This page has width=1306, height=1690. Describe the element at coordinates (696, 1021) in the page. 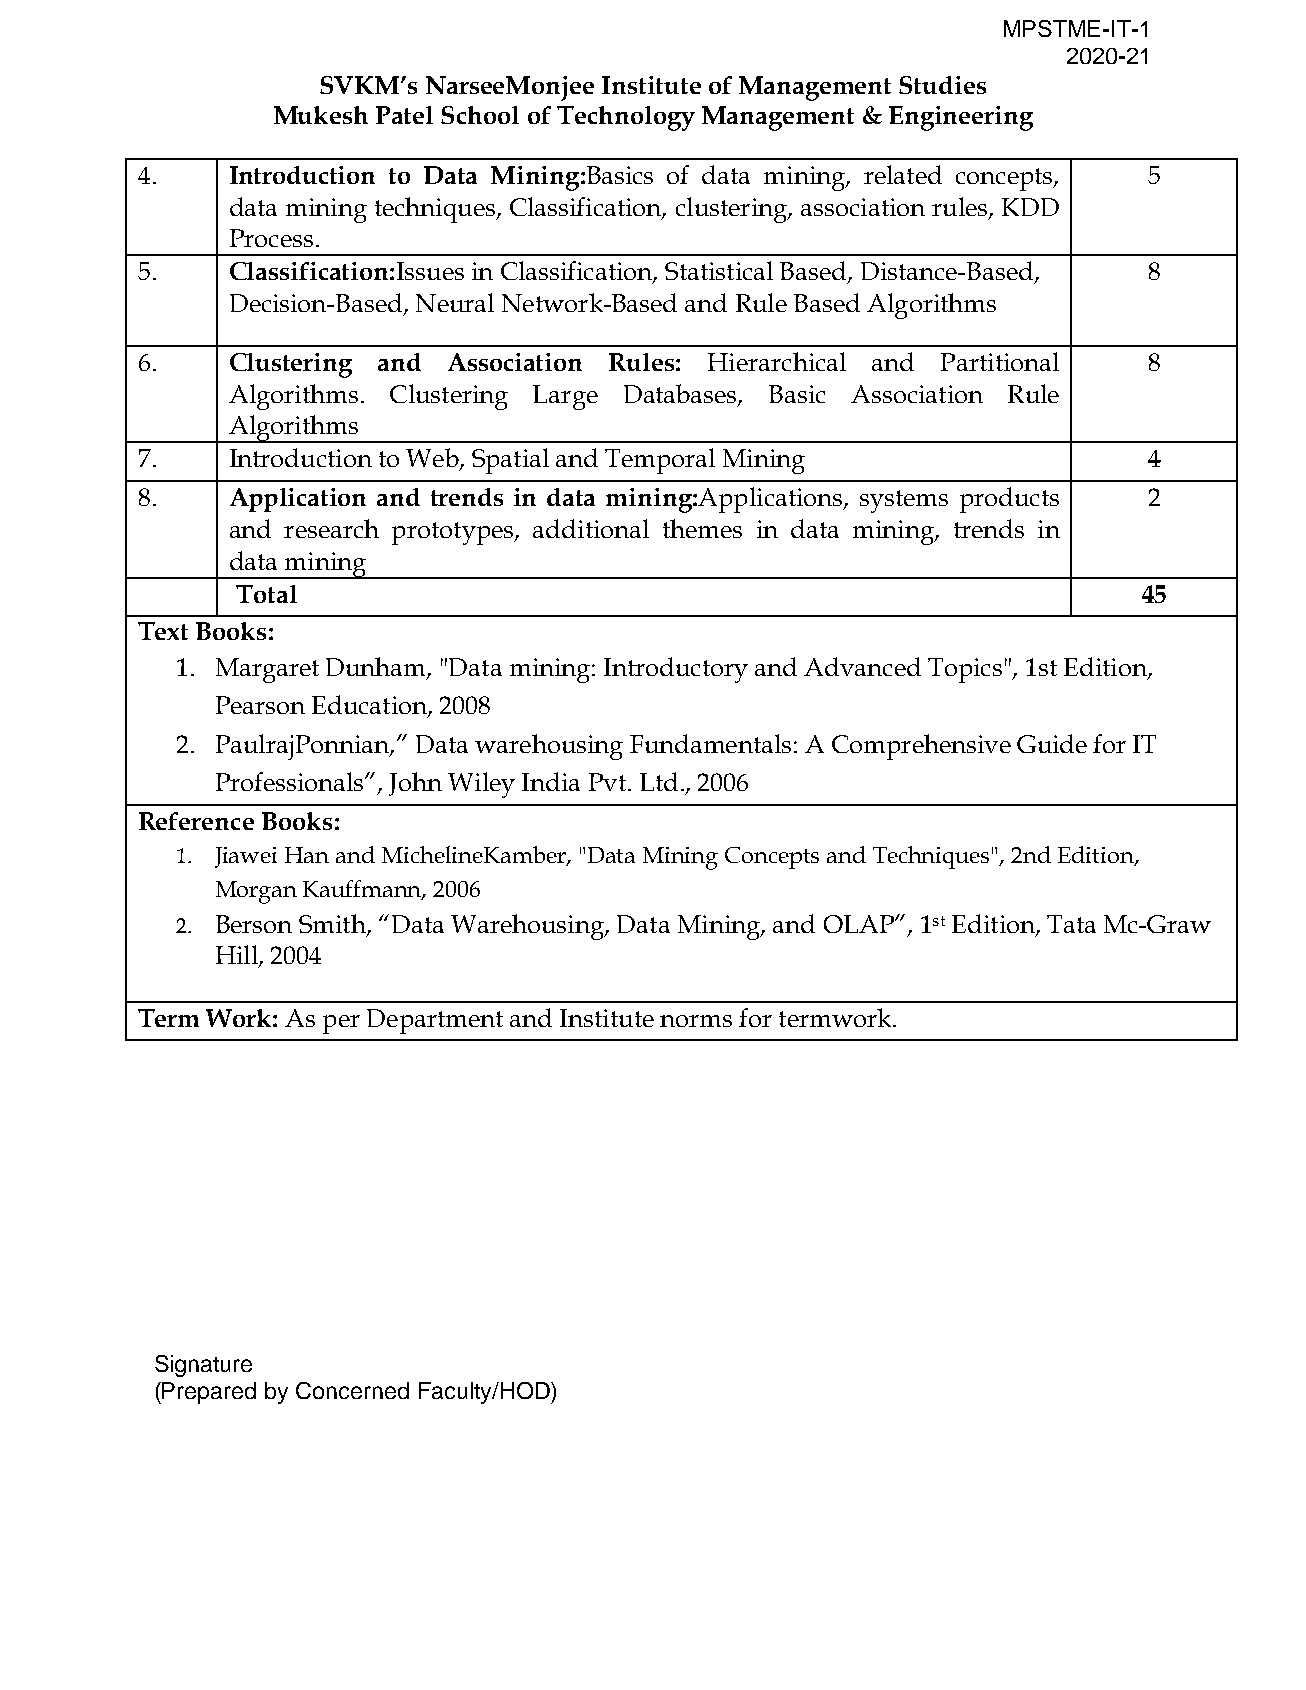

I see `norms` at that location.
